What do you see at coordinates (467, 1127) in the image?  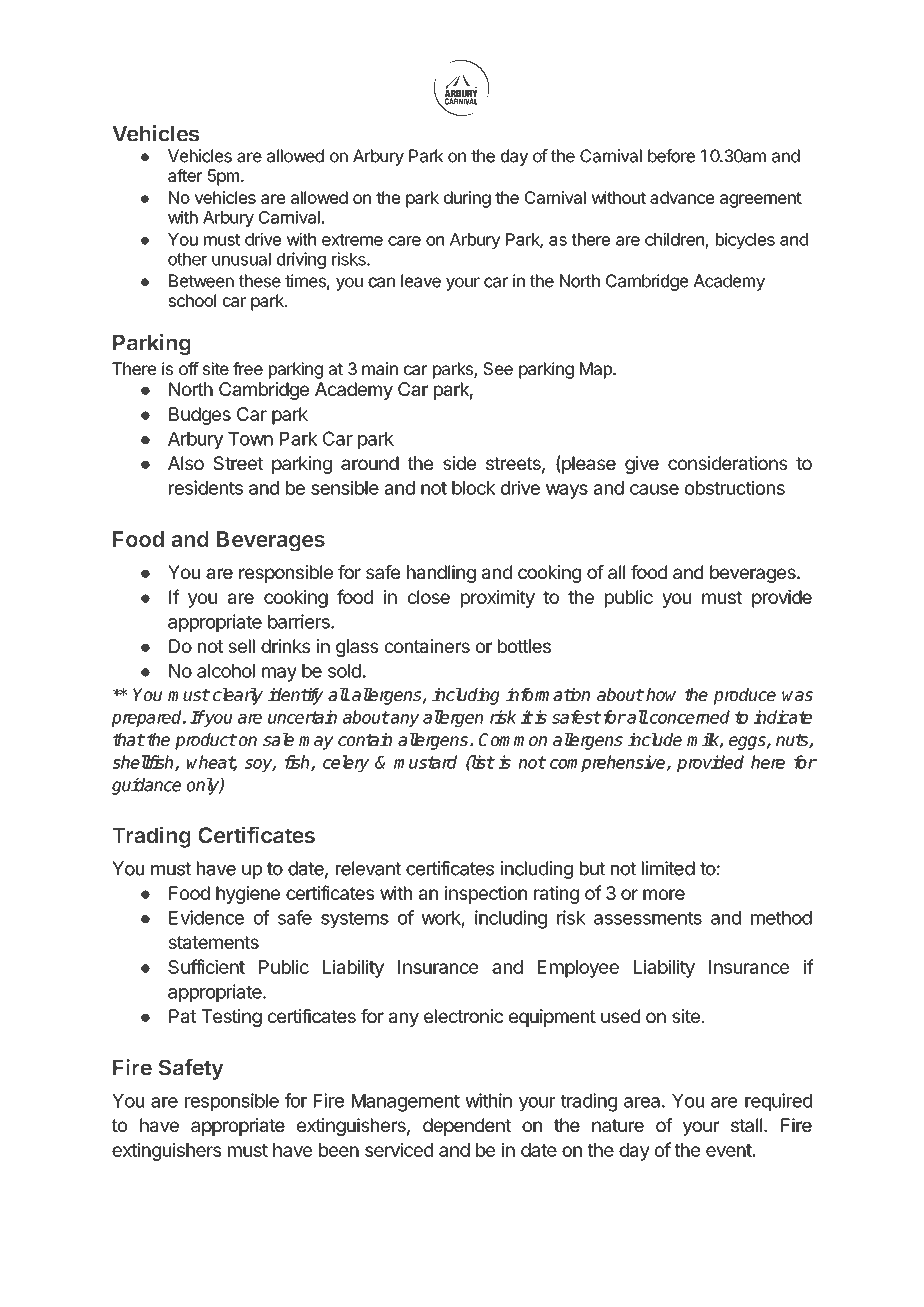 I see `dependent` at bounding box center [467, 1127].
